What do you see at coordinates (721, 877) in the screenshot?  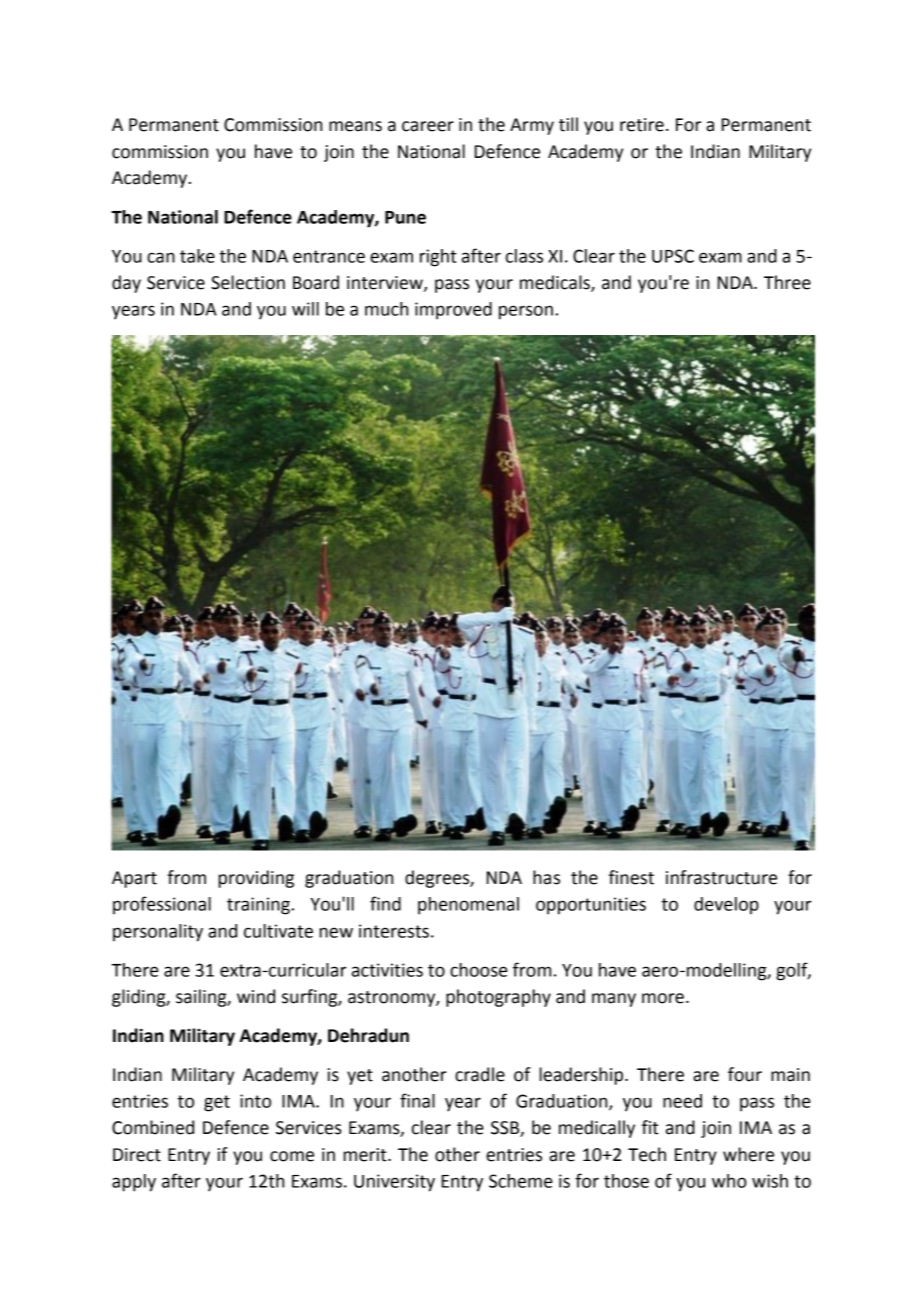 I see `infrastructure` at bounding box center [721, 877].
